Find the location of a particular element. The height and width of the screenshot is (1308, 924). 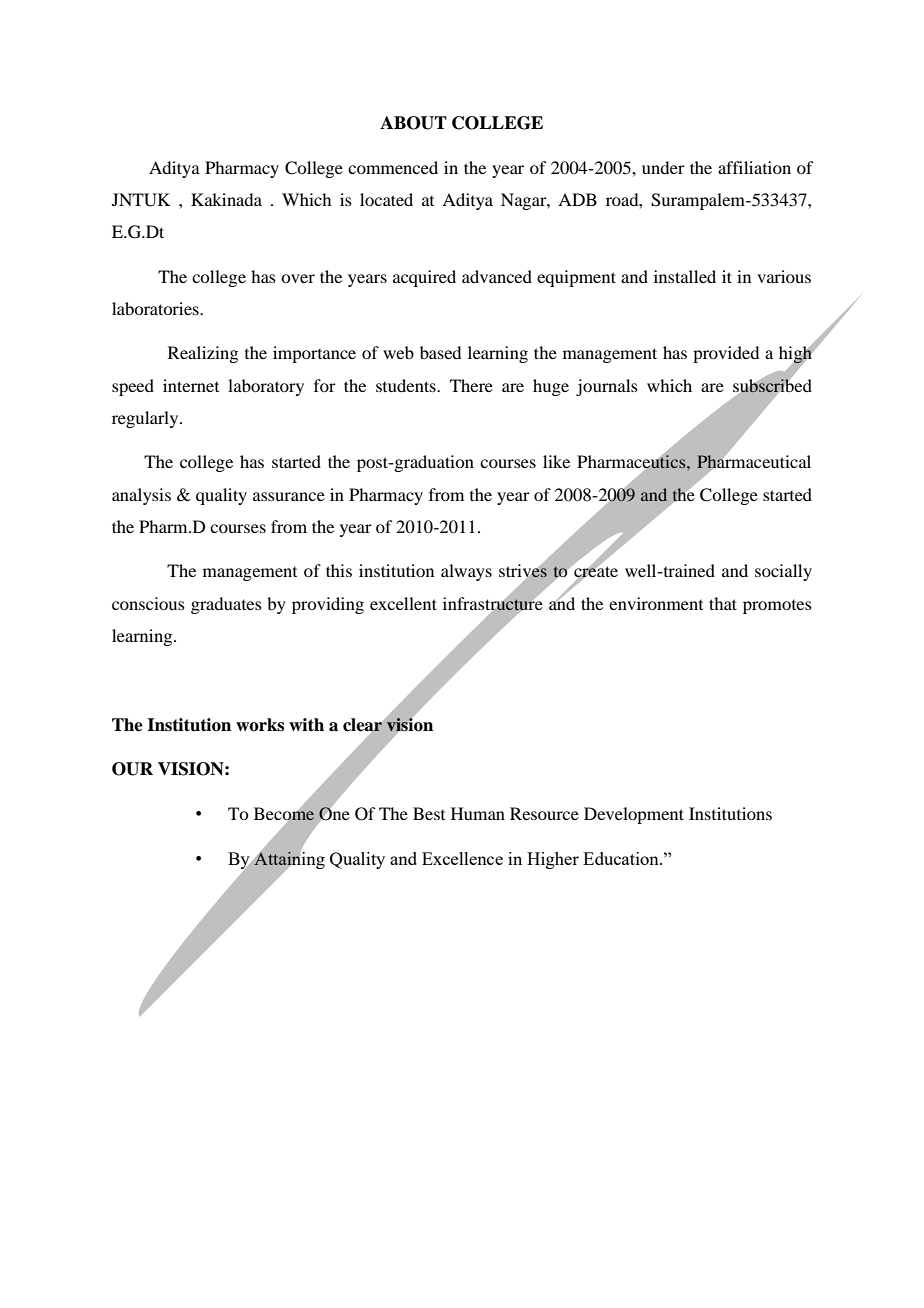

Excellence is located at coordinates (462, 858).
